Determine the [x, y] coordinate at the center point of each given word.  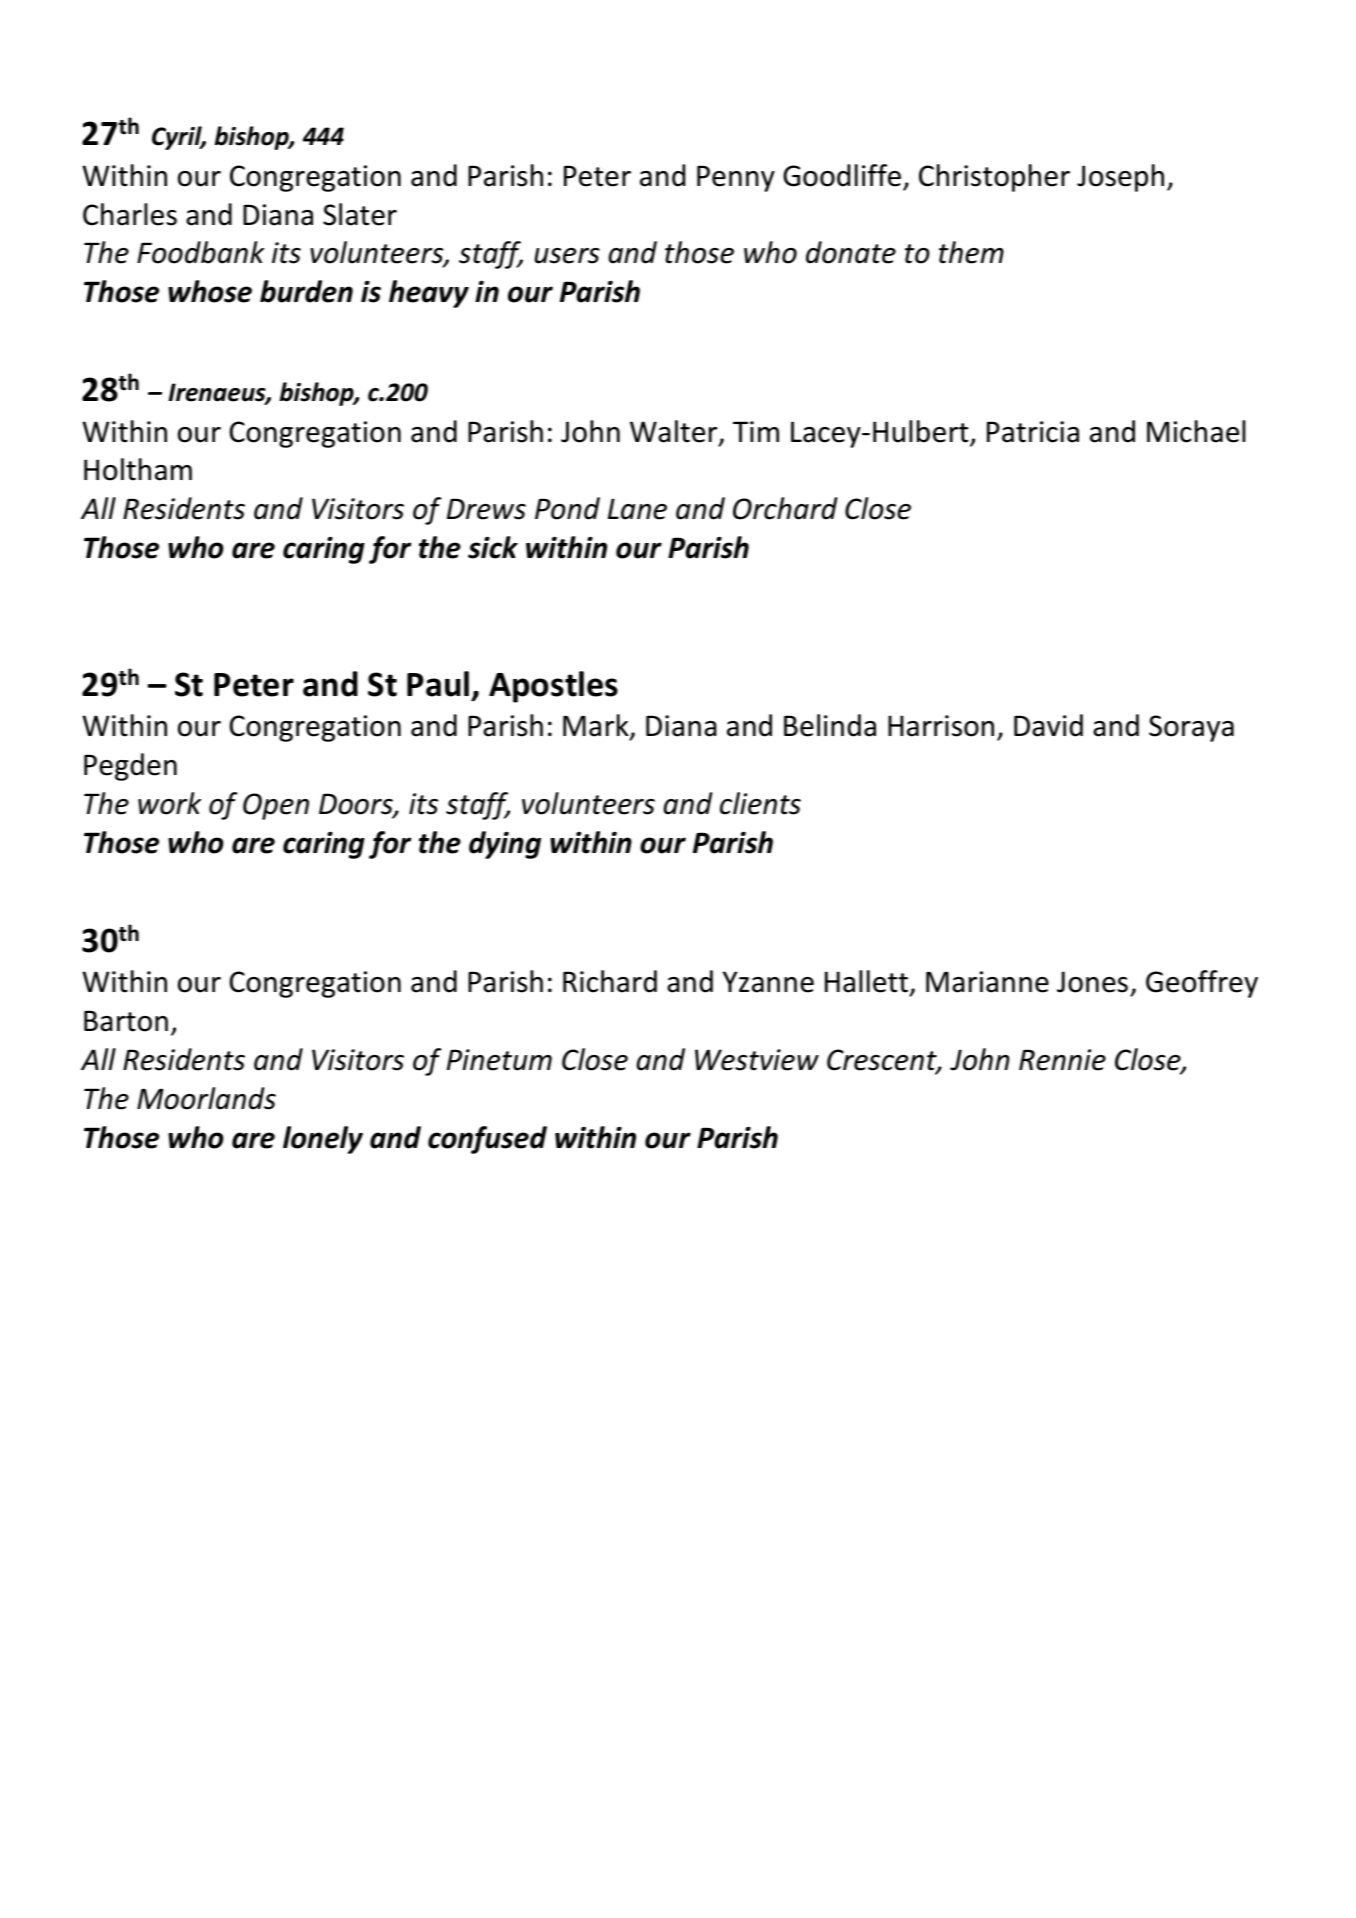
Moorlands [206, 1098]
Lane [637, 509]
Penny [736, 178]
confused [487, 1140]
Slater [360, 214]
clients [760, 803]
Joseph [1120, 178]
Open [276, 806]
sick [493, 547]
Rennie [1062, 1060]
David [1048, 725]
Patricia [1033, 432]
